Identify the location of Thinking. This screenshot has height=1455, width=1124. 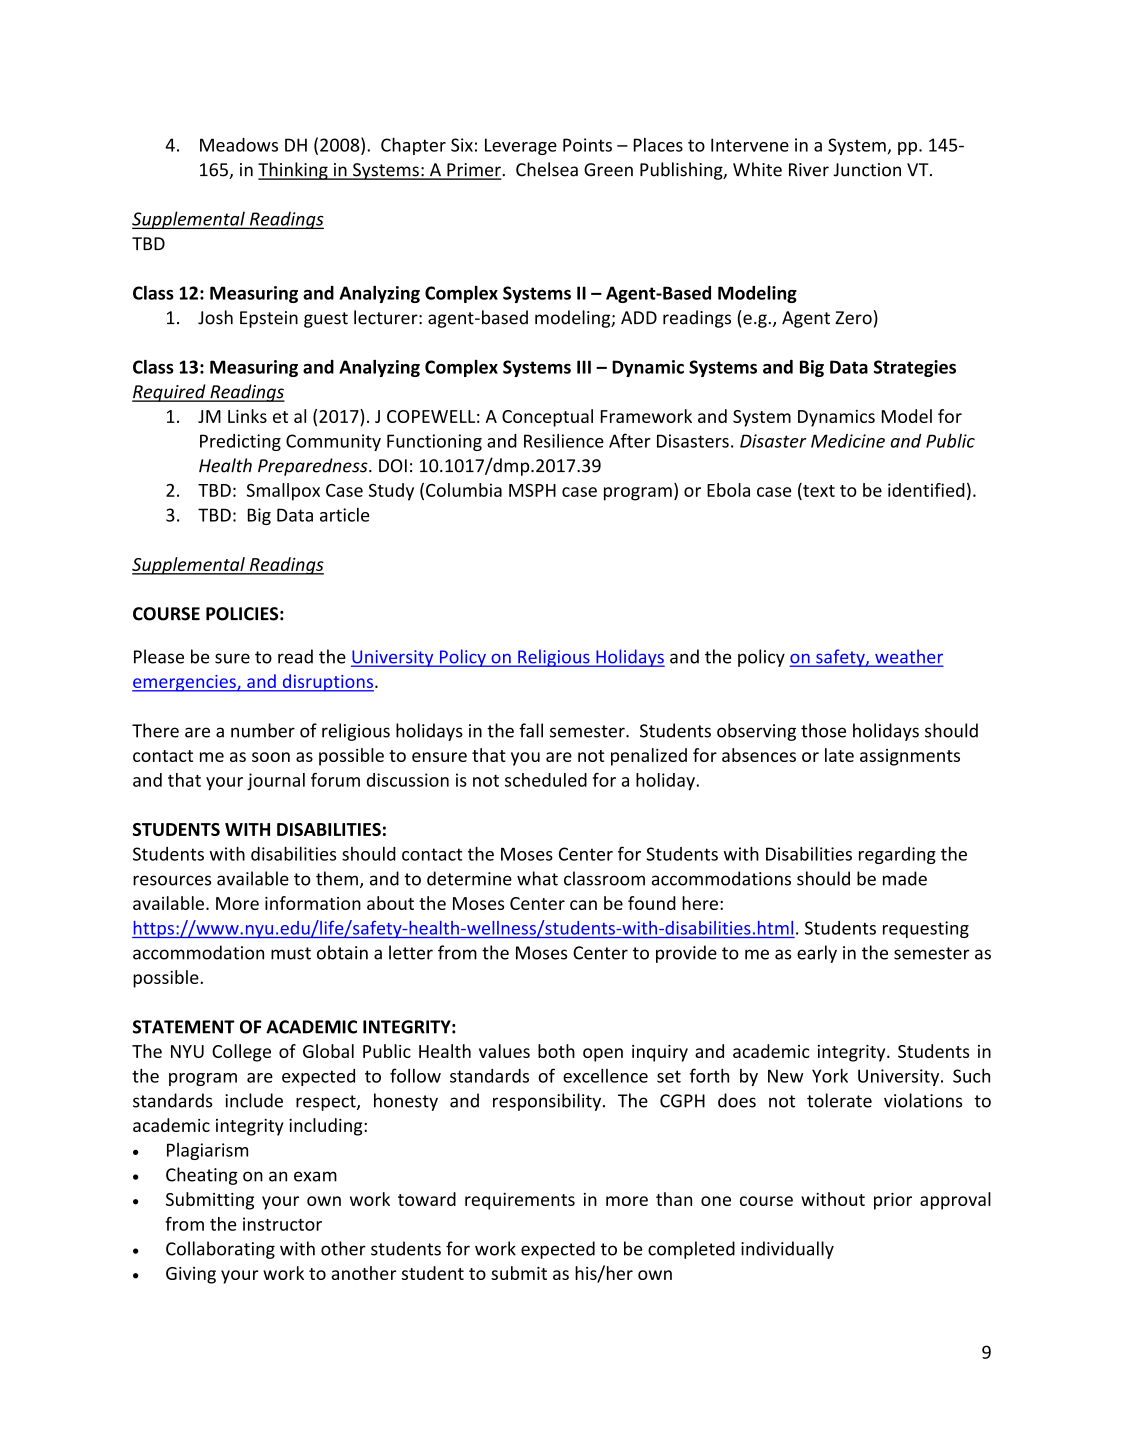
(294, 171).
